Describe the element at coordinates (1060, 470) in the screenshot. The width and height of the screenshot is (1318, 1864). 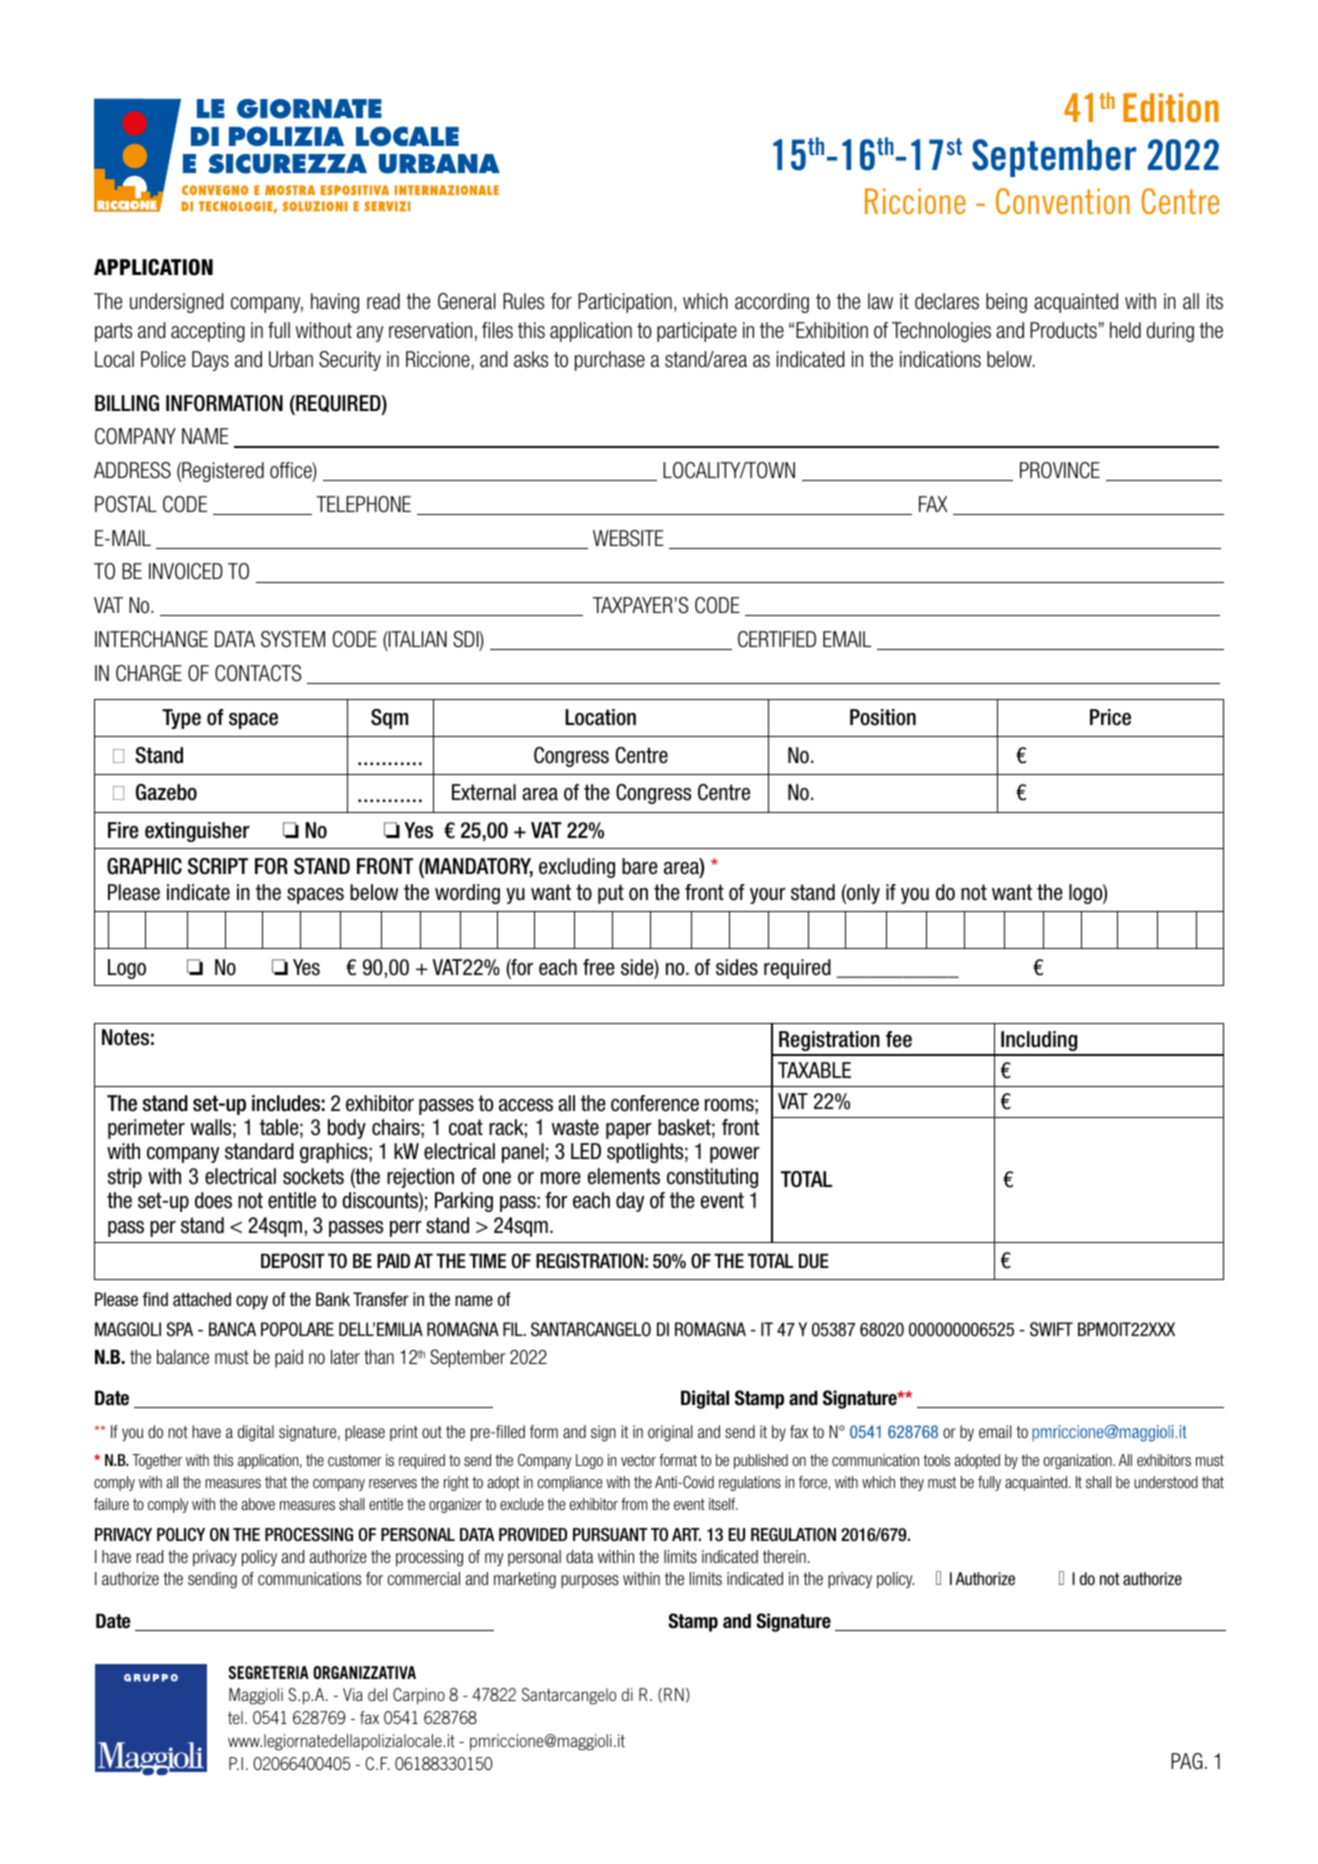
I see `PROVINCE` at that location.
